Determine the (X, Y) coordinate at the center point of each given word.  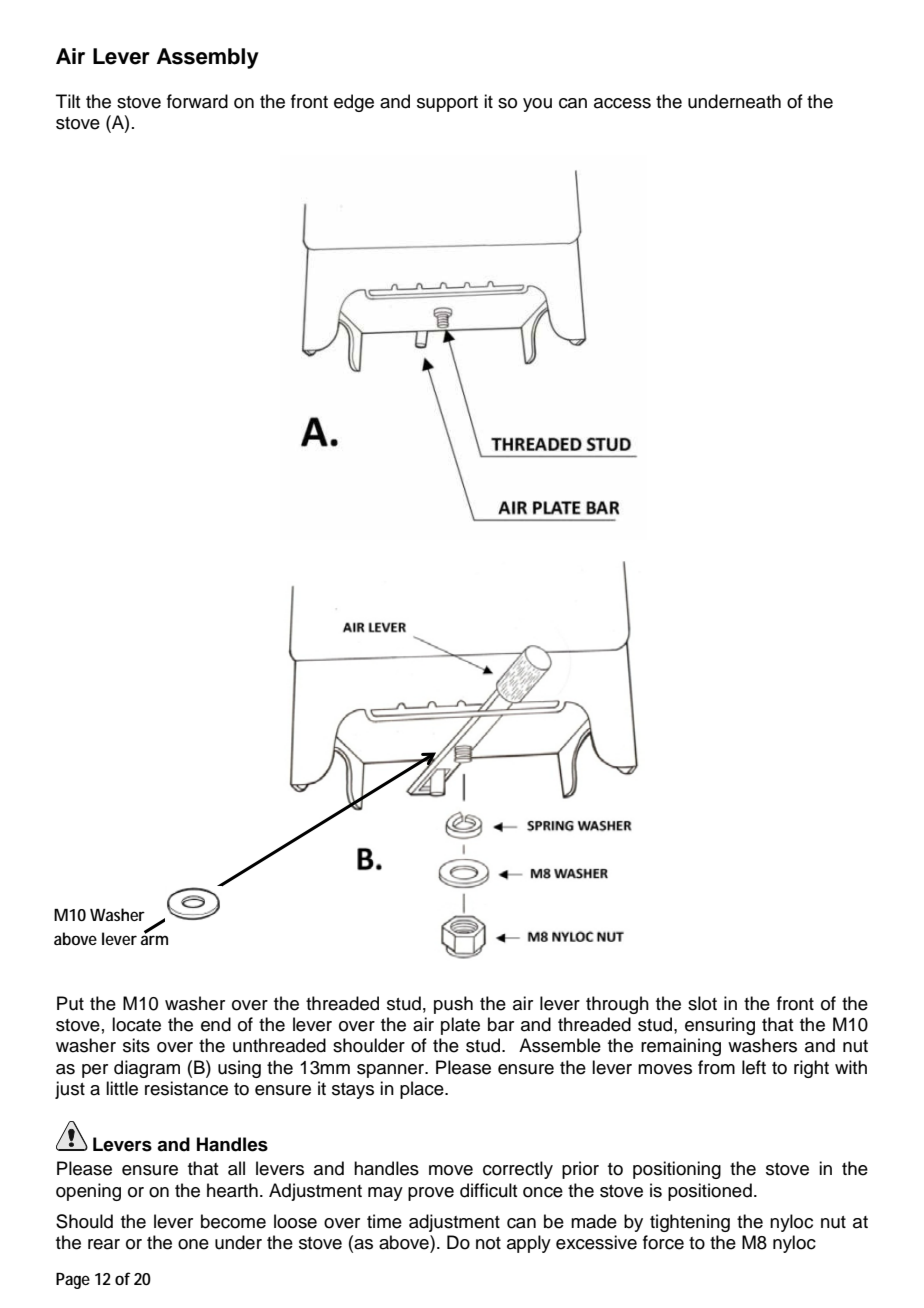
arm (154, 939)
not (488, 1243)
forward (197, 101)
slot (702, 1003)
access (622, 103)
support (447, 104)
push (453, 1005)
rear (104, 1244)
